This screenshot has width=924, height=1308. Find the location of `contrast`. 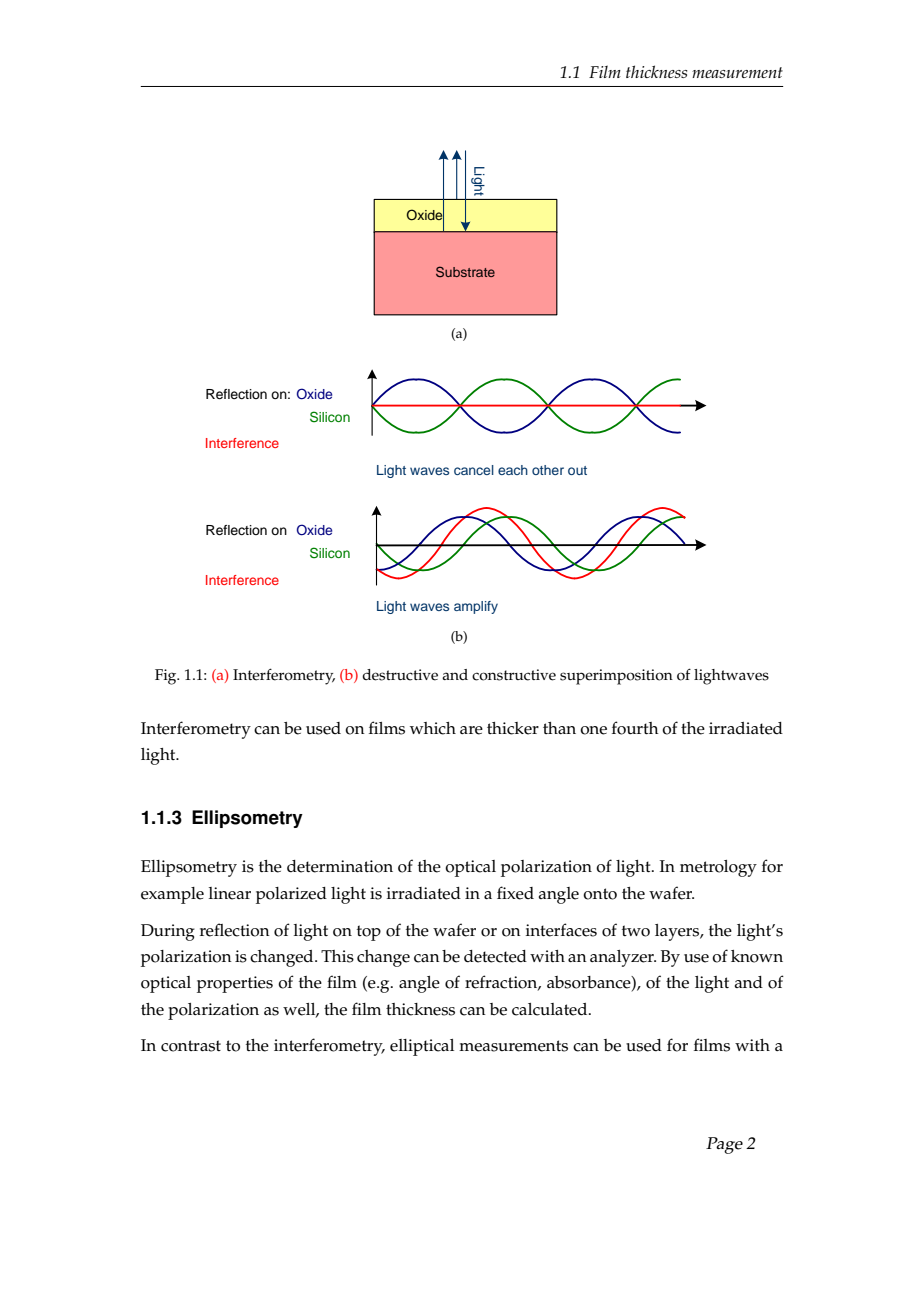

contrast is located at coordinates (191, 1046).
